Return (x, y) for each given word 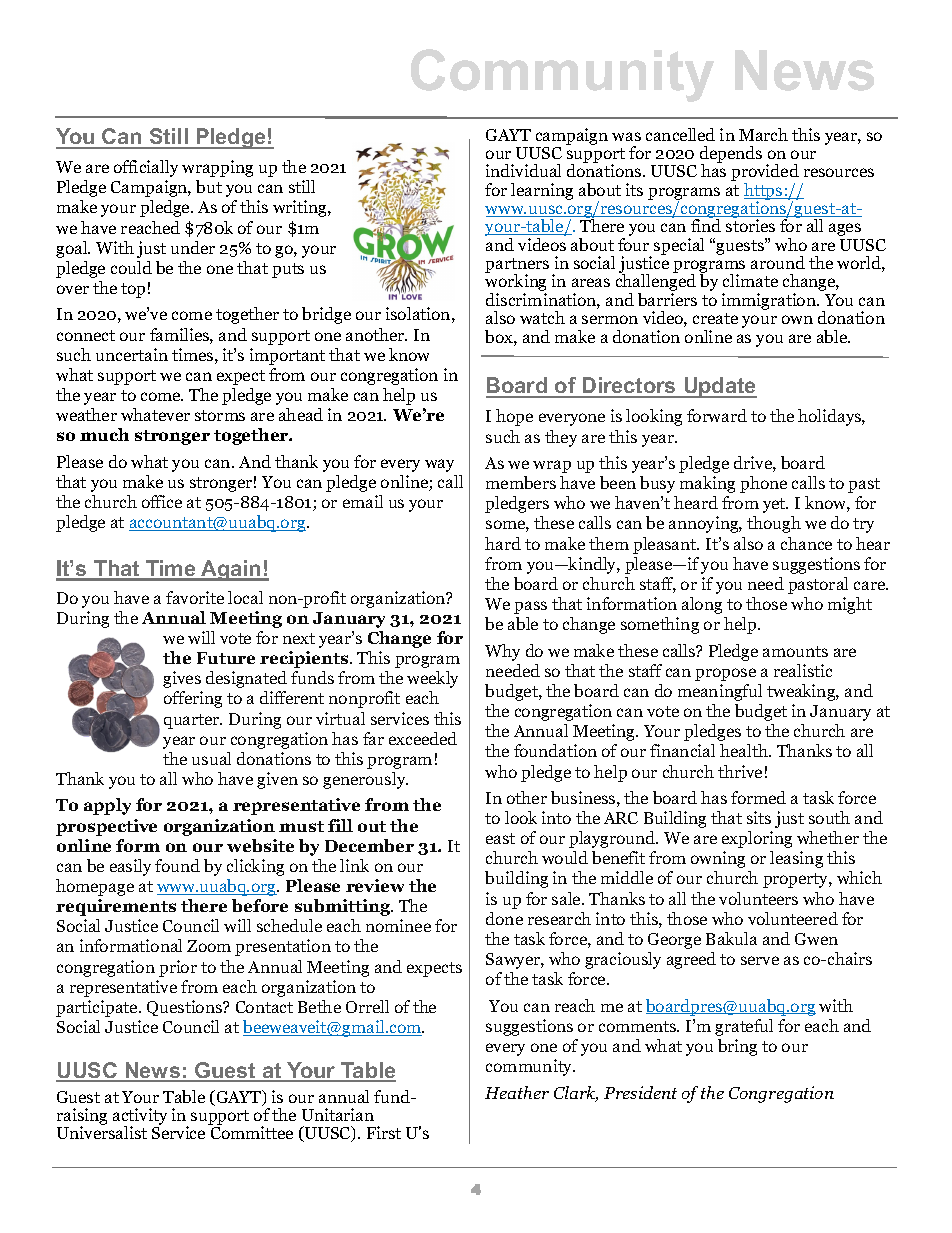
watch (542, 317)
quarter (193, 721)
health (745, 750)
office (162, 501)
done (504, 918)
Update (719, 387)
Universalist (102, 1131)
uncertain (132, 354)
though (774, 524)
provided (765, 174)
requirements (116, 907)
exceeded (423, 738)
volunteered (793, 918)
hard (503, 543)
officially (146, 168)
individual (523, 170)
